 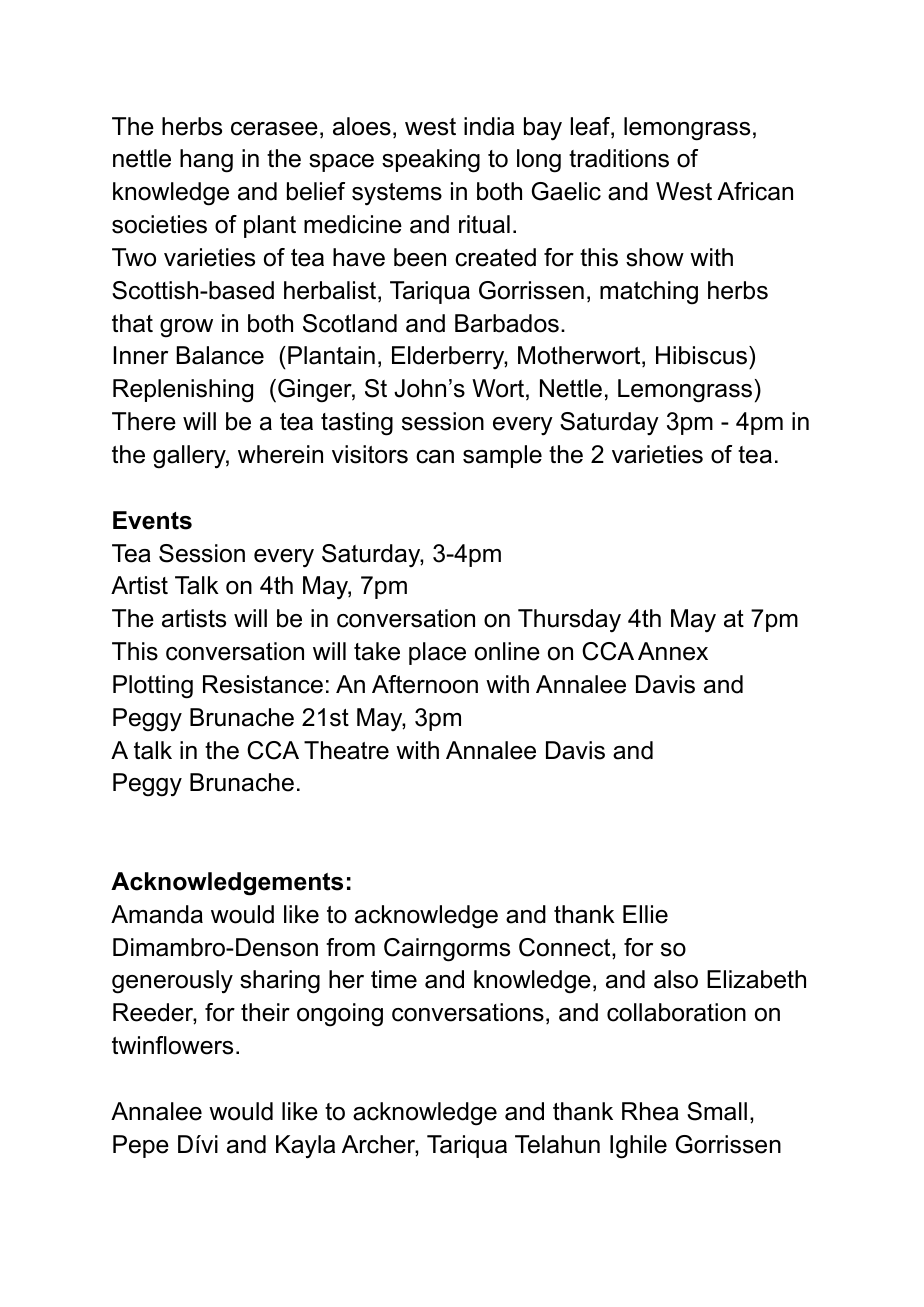 I want to click on hang, so click(x=206, y=161).
